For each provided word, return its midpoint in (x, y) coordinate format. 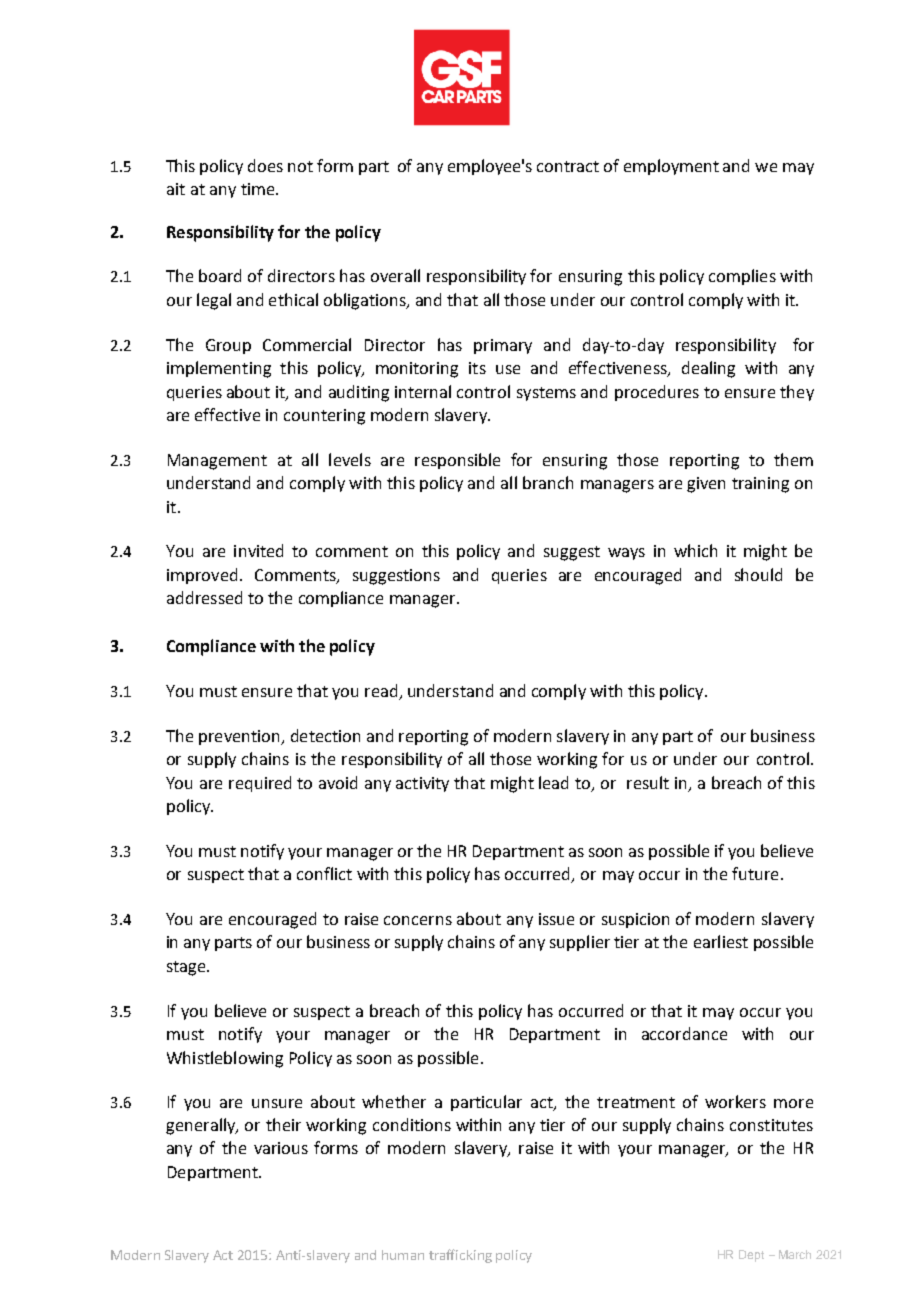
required (260, 784)
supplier (580, 943)
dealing (708, 369)
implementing (219, 369)
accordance (684, 1033)
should (758, 574)
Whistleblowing (225, 1059)
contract (568, 166)
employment (671, 167)
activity (422, 784)
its (477, 368)
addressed (204, 597)
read (381, 690)
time (259, 189)
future (755, 873)
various (281, 1148)
